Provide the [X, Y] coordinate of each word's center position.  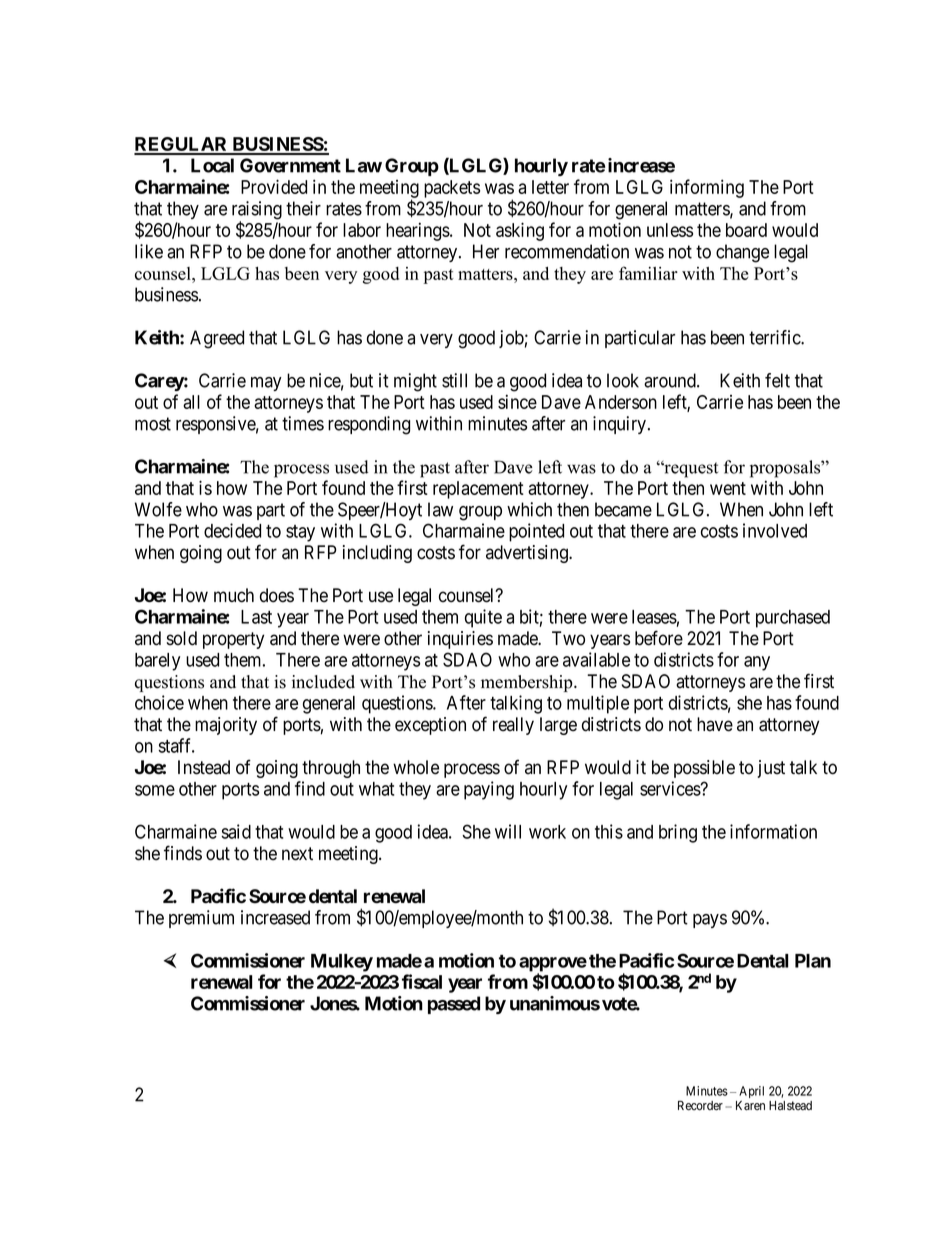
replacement [478, 490]
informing [707, 188]
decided [232, 530]
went [728, 488]
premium [201, 919]
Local [212, 165]
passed [454, 1005]
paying [489, 790]
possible [704, 769]
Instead [204, 767]
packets [452, 189]
